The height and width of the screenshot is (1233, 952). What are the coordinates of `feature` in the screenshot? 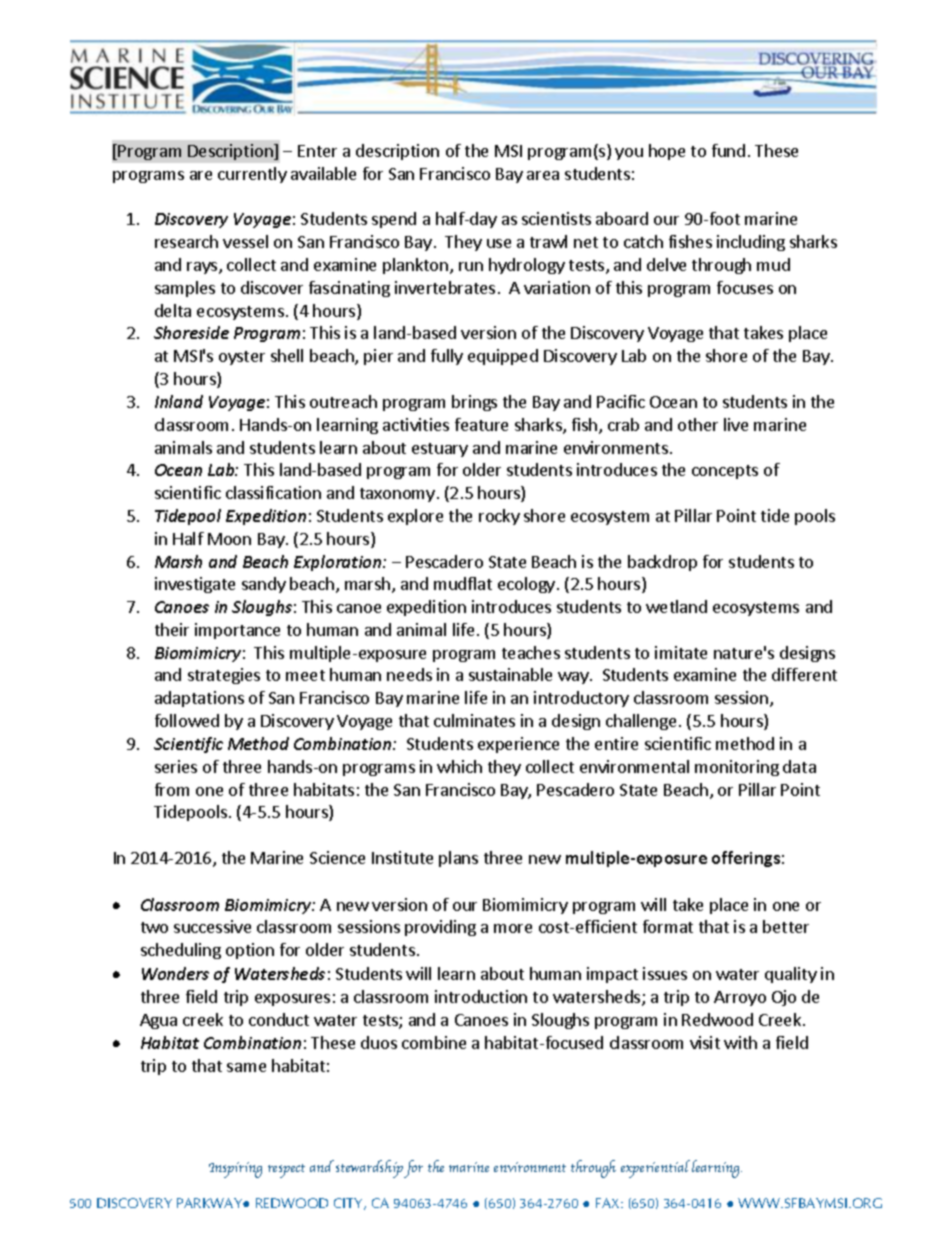 It's located at (481, 424).
